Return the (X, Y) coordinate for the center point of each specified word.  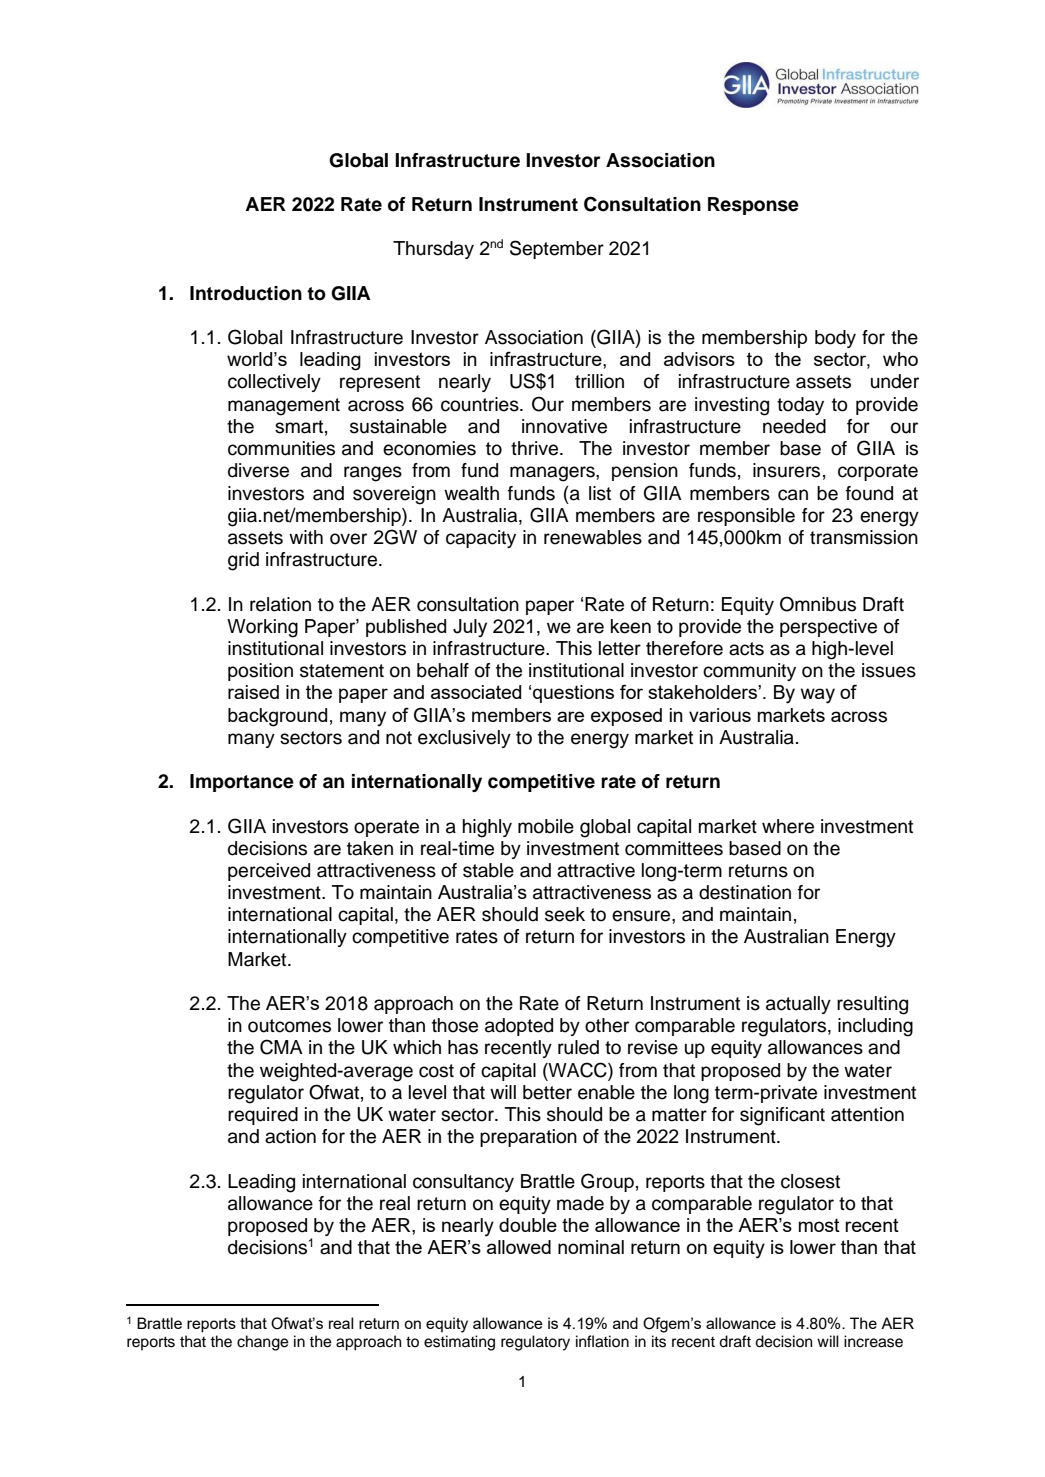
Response (753, 206)
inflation (602, 1341)
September (557, 249)
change (263, 1343)
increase (873, 1341)
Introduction (246, 293)
